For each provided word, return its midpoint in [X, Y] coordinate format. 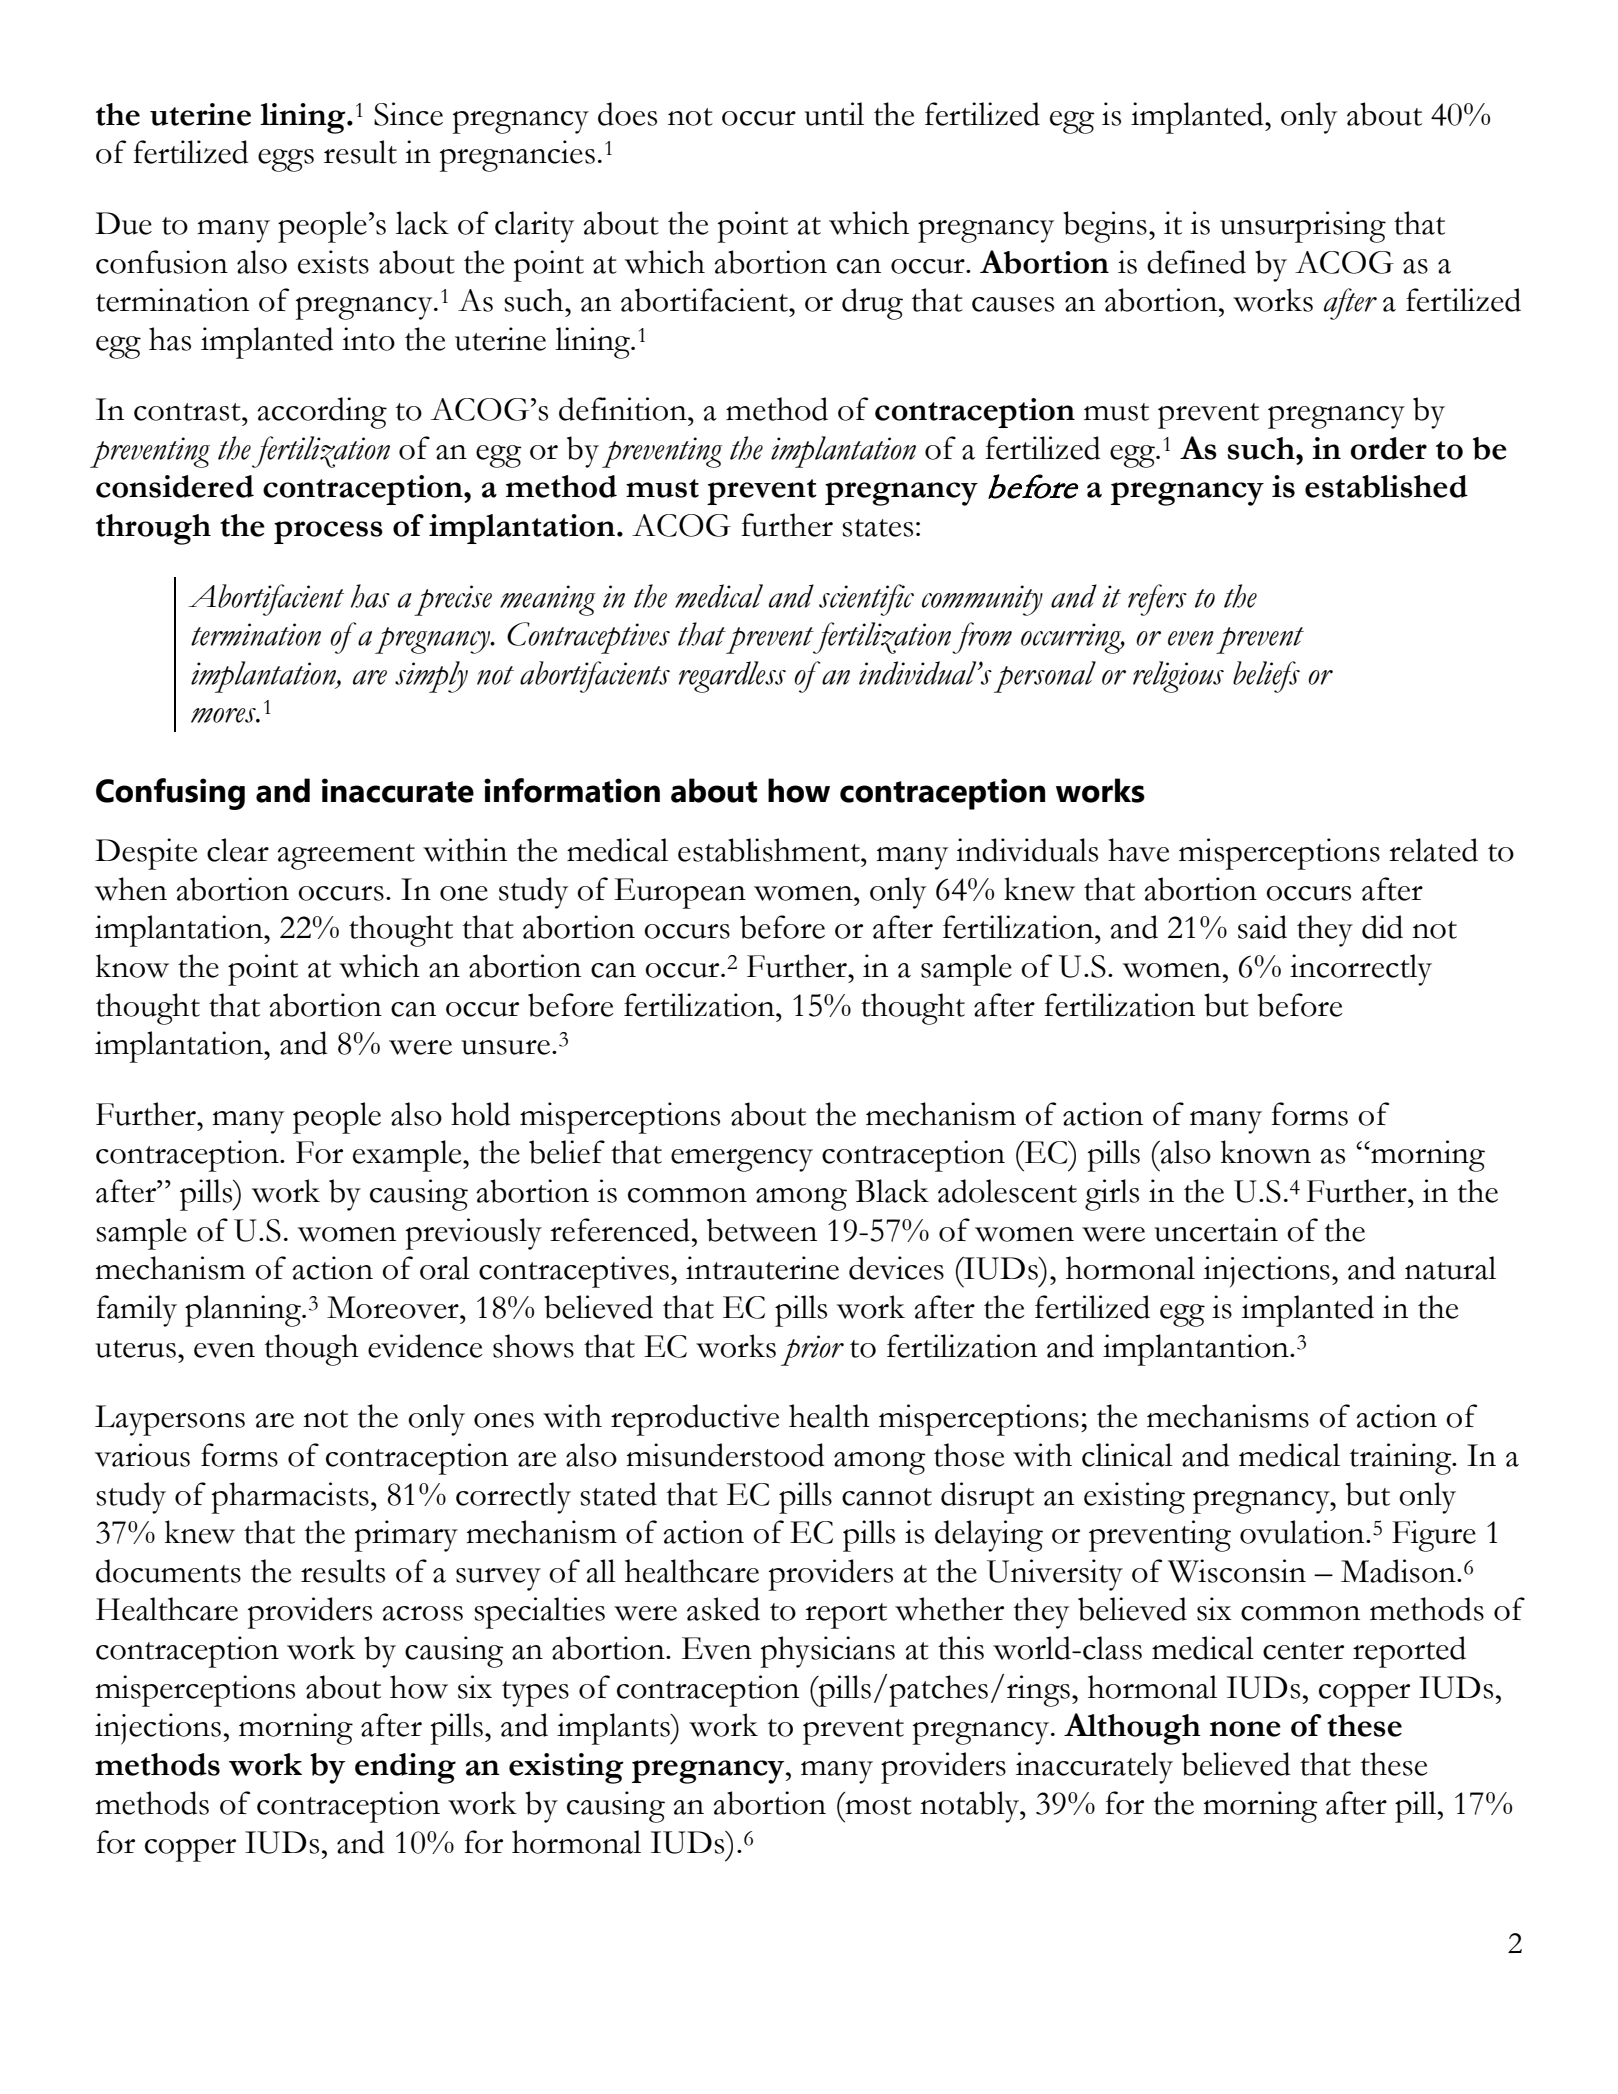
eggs [286, 160]
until [834, 114]
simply [431, 677]
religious [1178, 677]
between [762, 1230]
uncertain [1216, 1230]
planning [244, 1311]
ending [405, 1768]
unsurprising [1303, 227]
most [879, 1806]
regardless [732, 677]
